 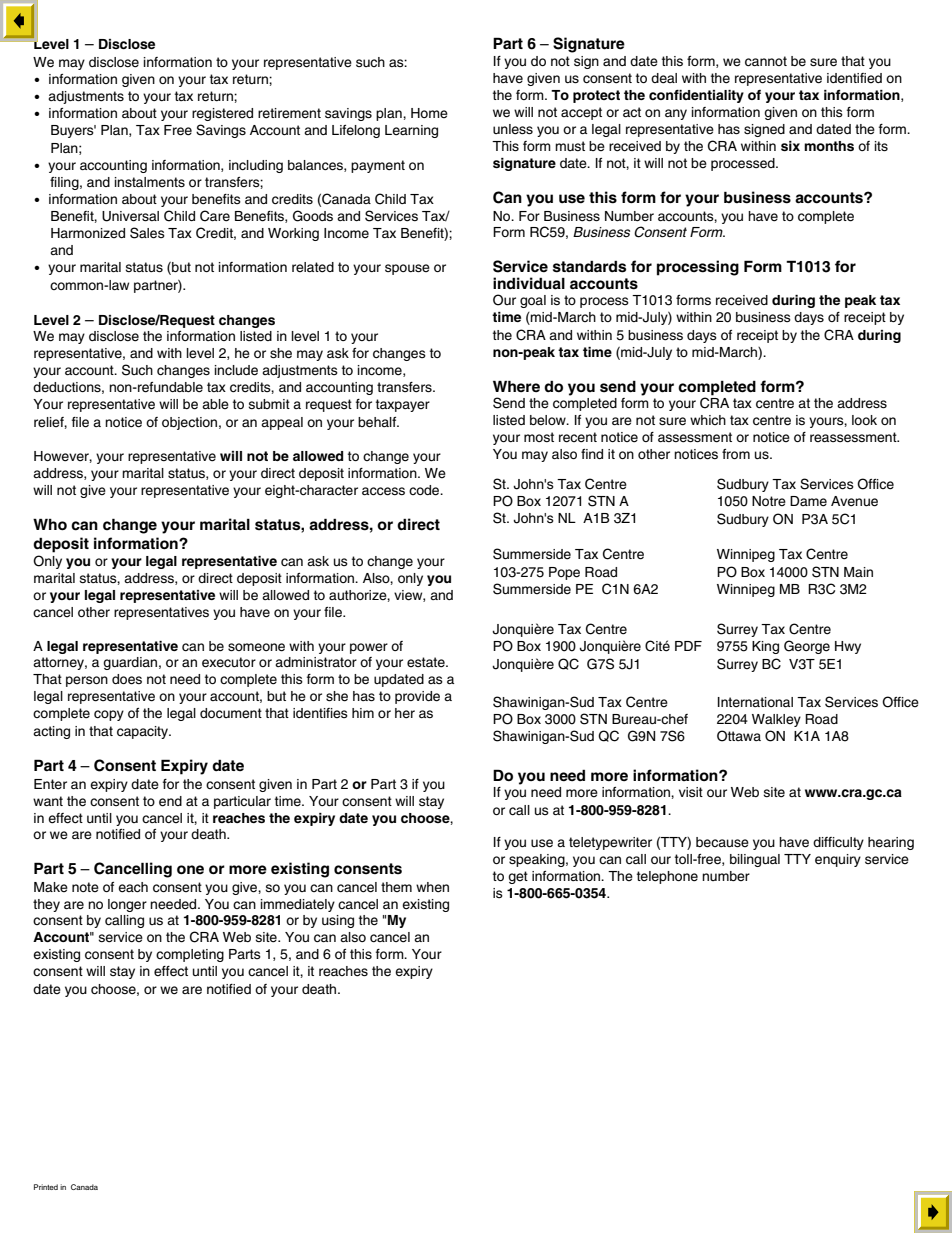 What do you see at coordinates (667, 877) in the page?
I see `telephone` at bounding box center [667, 877].
